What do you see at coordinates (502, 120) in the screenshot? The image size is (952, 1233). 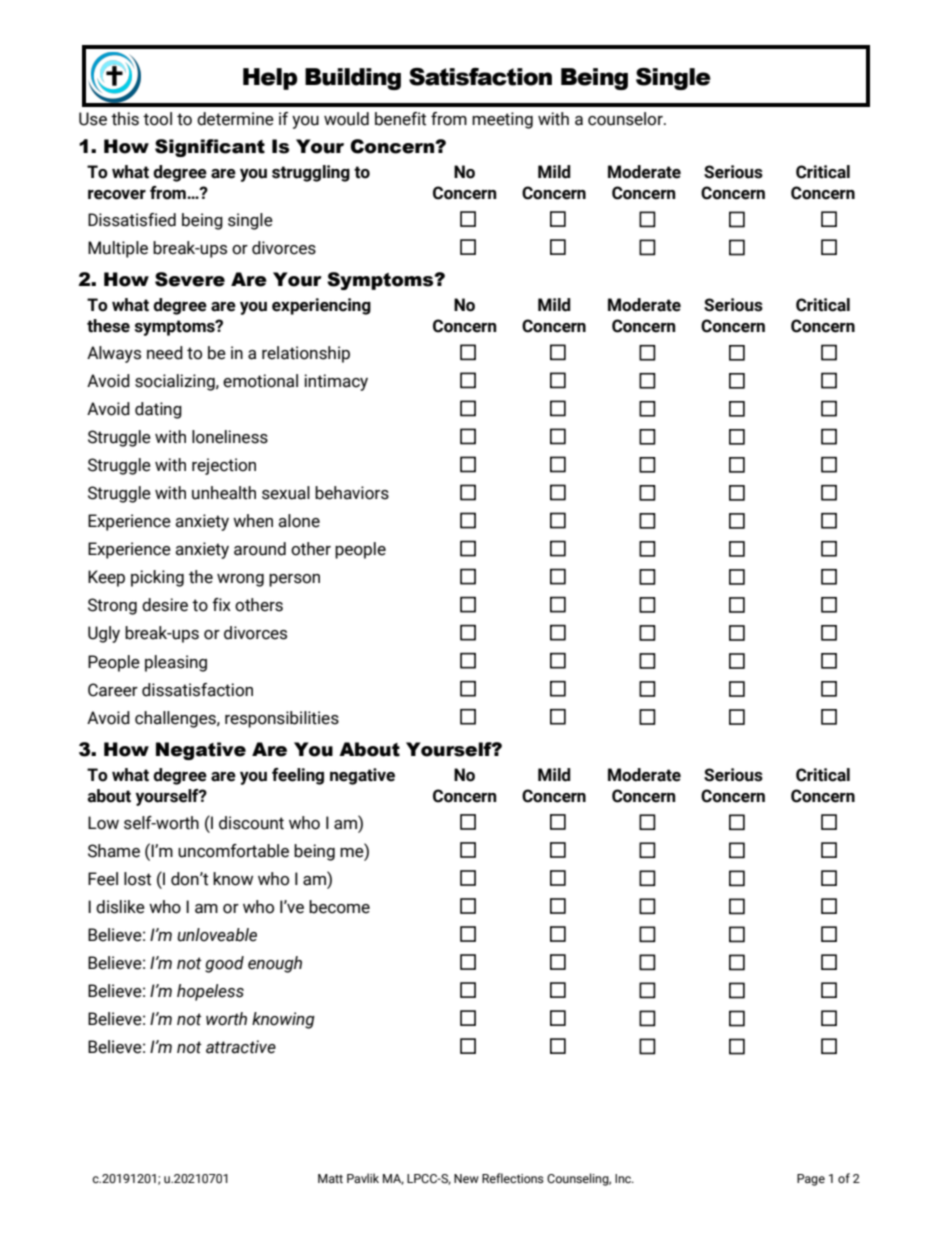 I see `meeting` at bounding box center [502, 120].
